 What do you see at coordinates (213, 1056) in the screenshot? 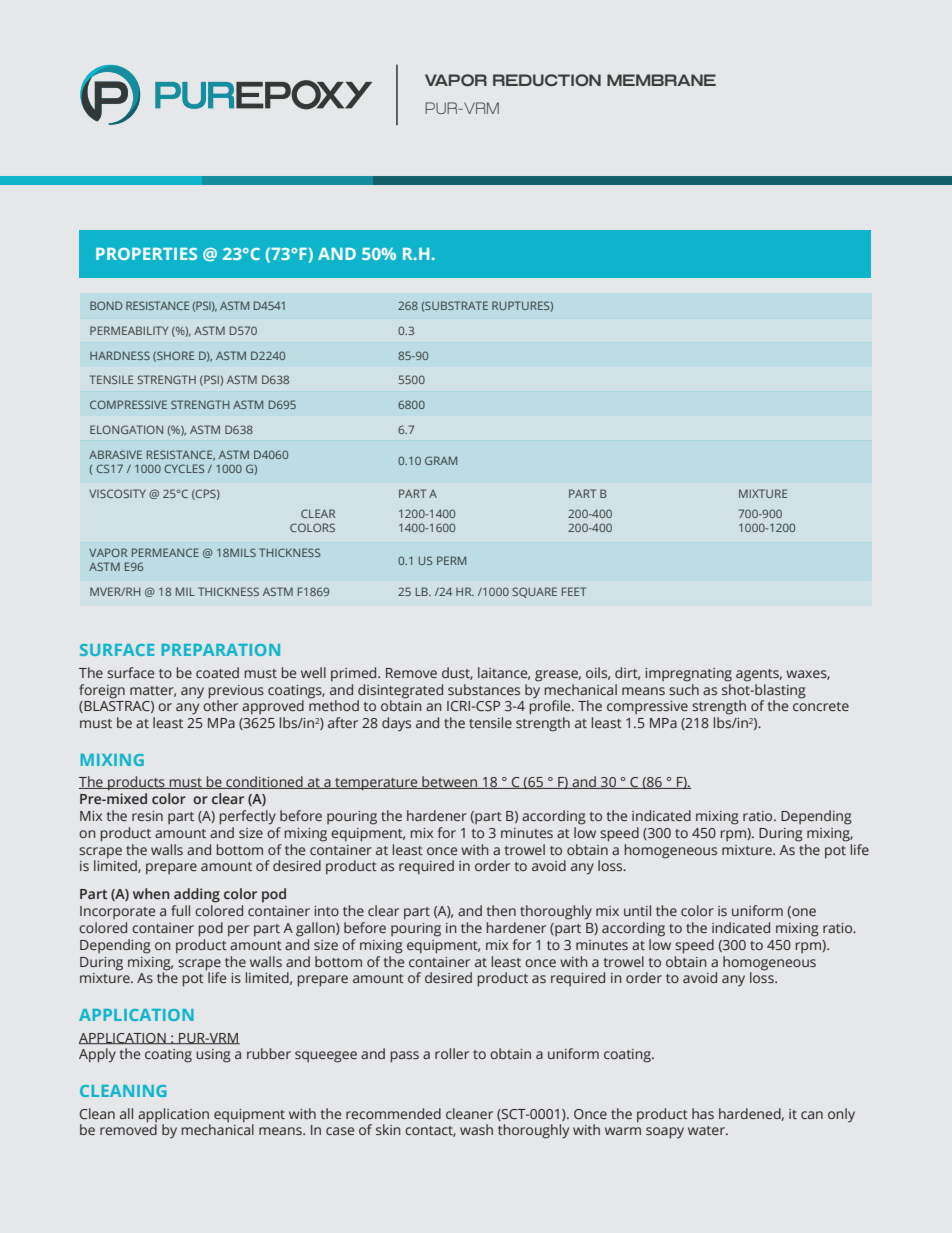
I see `using` at bounding box center [213, 1056].
